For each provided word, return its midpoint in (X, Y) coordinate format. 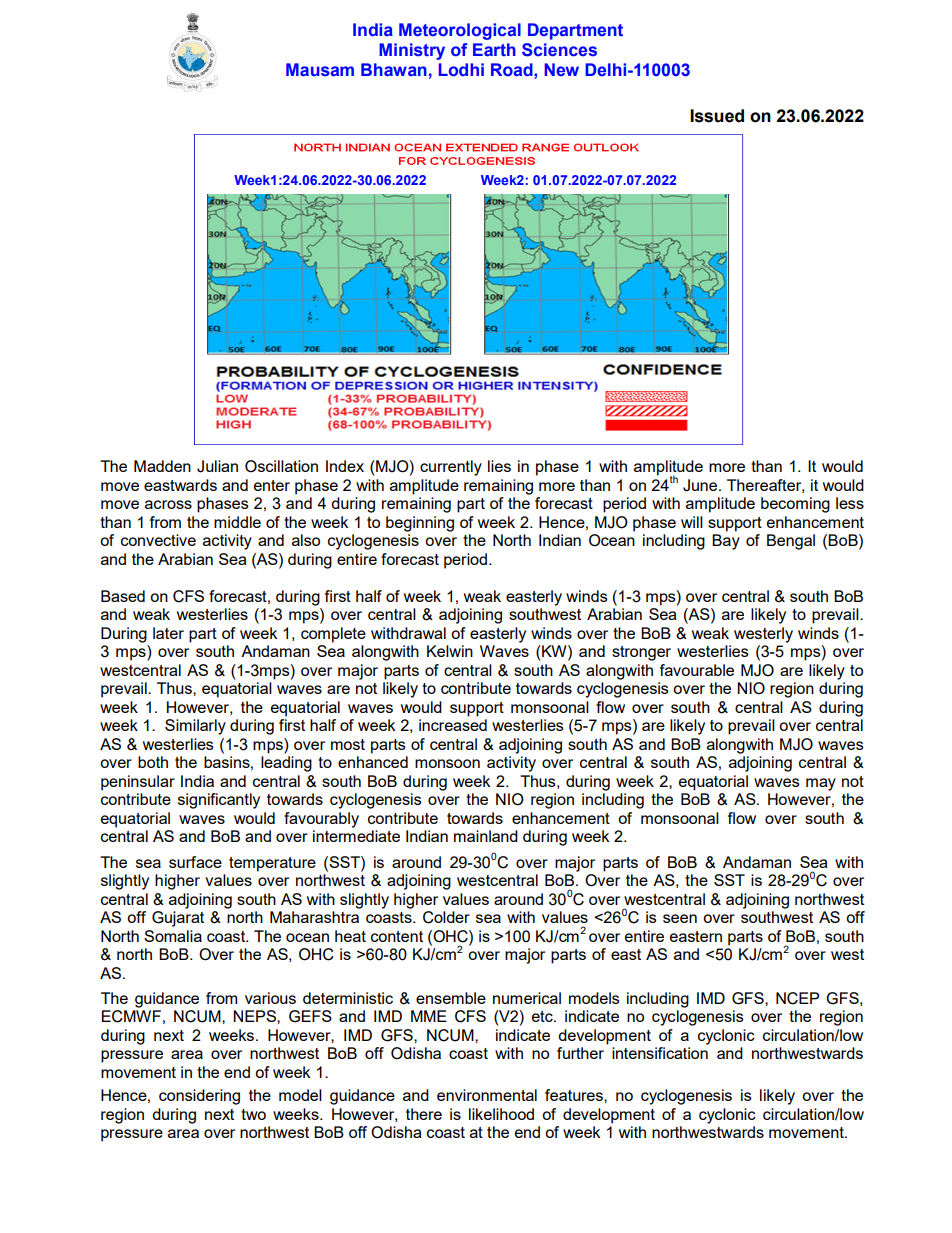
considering (199, 1097)
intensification (660, 1053)
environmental (487, 1095)
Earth (494, 50)
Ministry (412, 51)
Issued (717, 116)
